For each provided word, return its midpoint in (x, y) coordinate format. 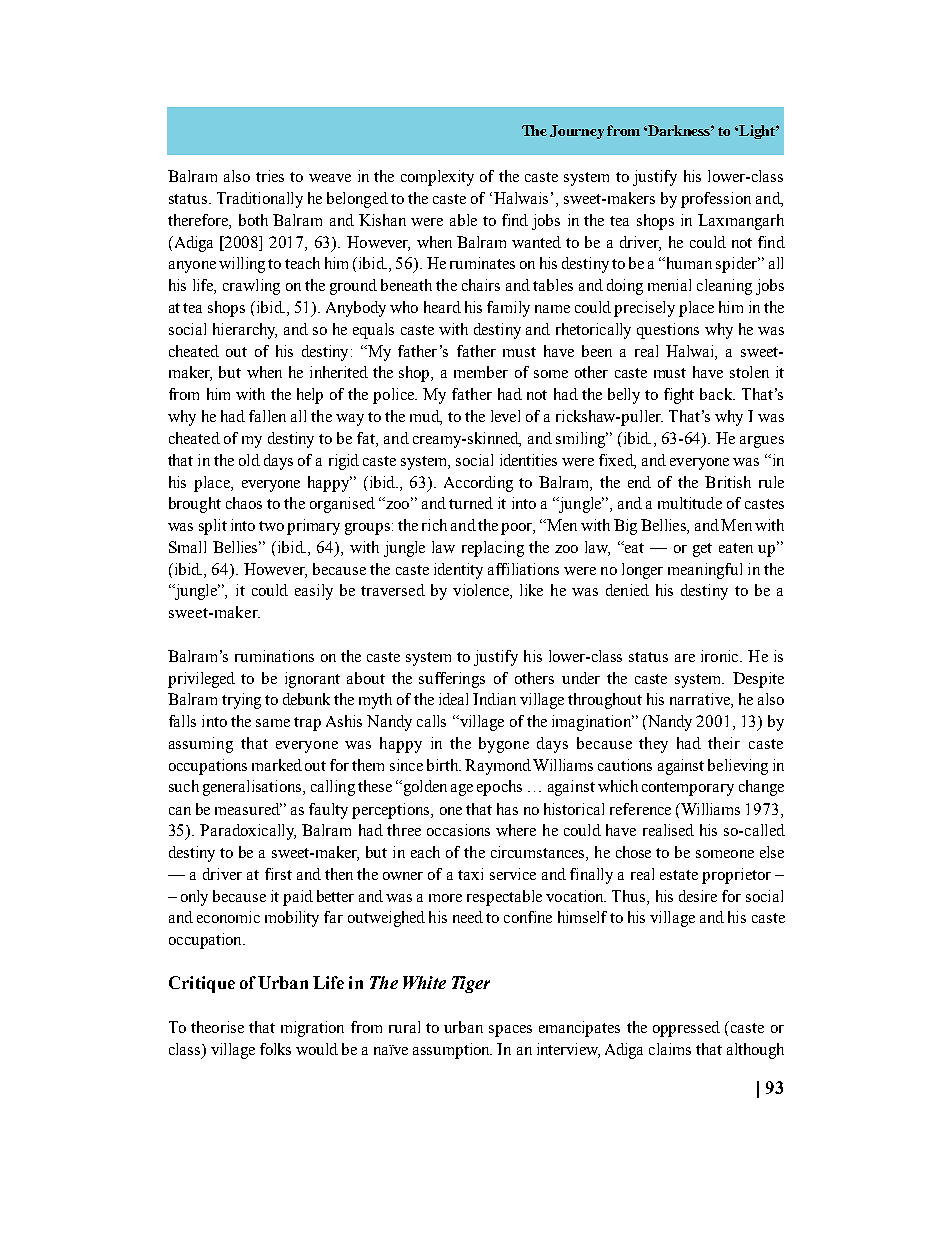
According (478, 484)
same (273, 723)
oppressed (686, 1029)
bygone (504, 745)
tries (270, 176)
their (724, 743)
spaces (510, 1031)
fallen (267, 416)
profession (716, 200)
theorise (217, 1027)
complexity (437, 178)
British (728, 482)
